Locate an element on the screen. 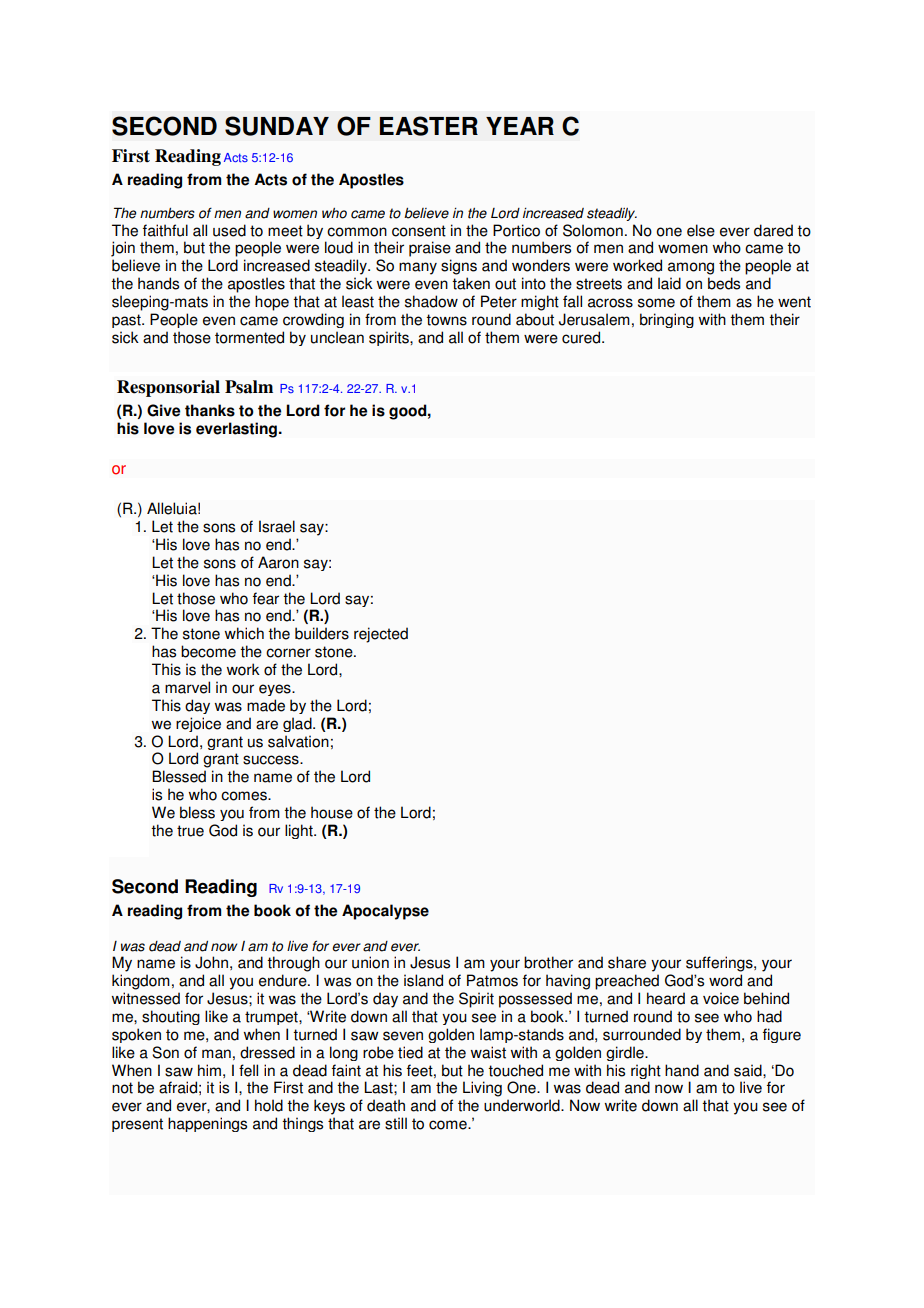 The width and height of the screenshot is (924, 1308). EASTER is located at coordinates (429, 126).
